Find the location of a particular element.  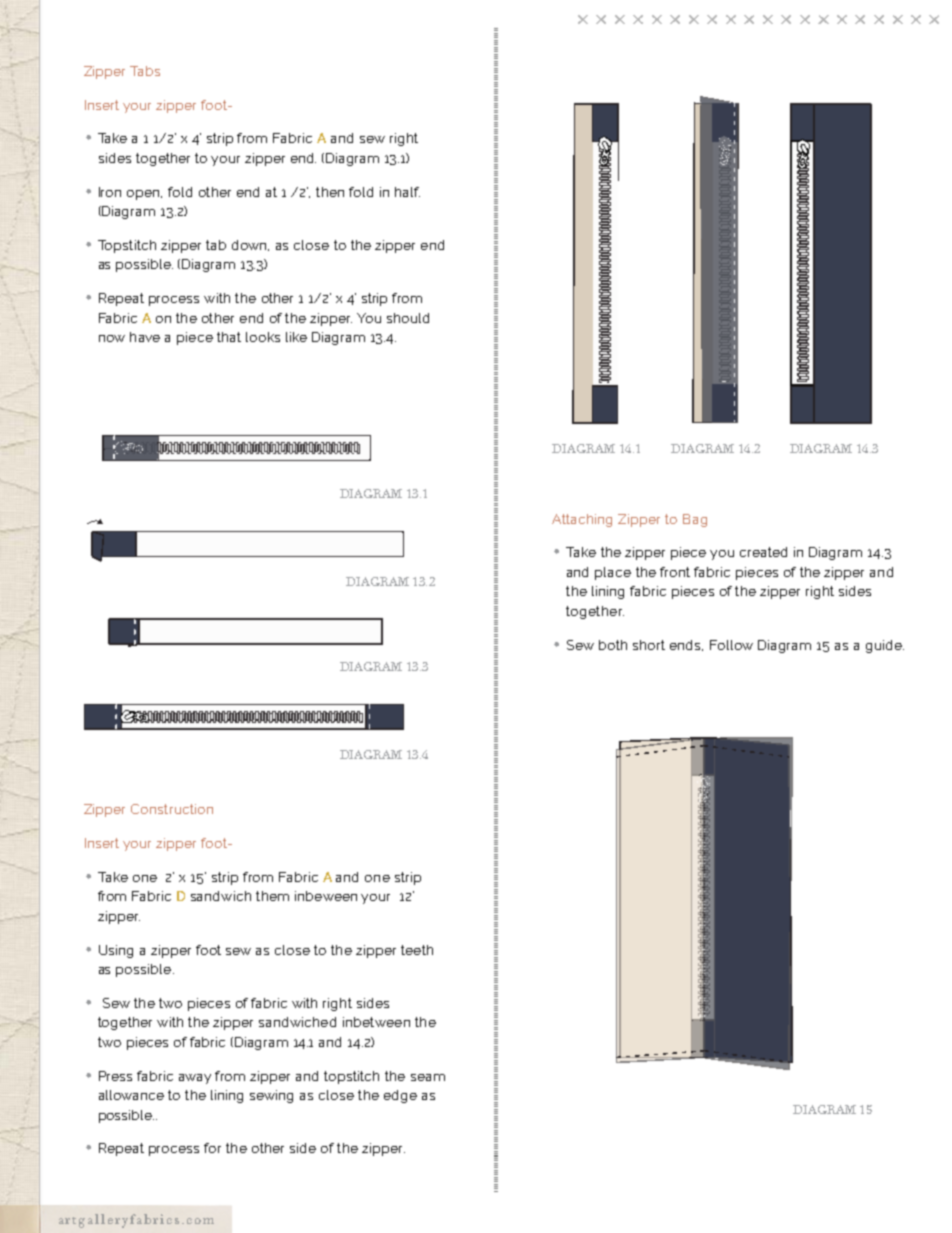

then is located at coordinates (330, 192).
